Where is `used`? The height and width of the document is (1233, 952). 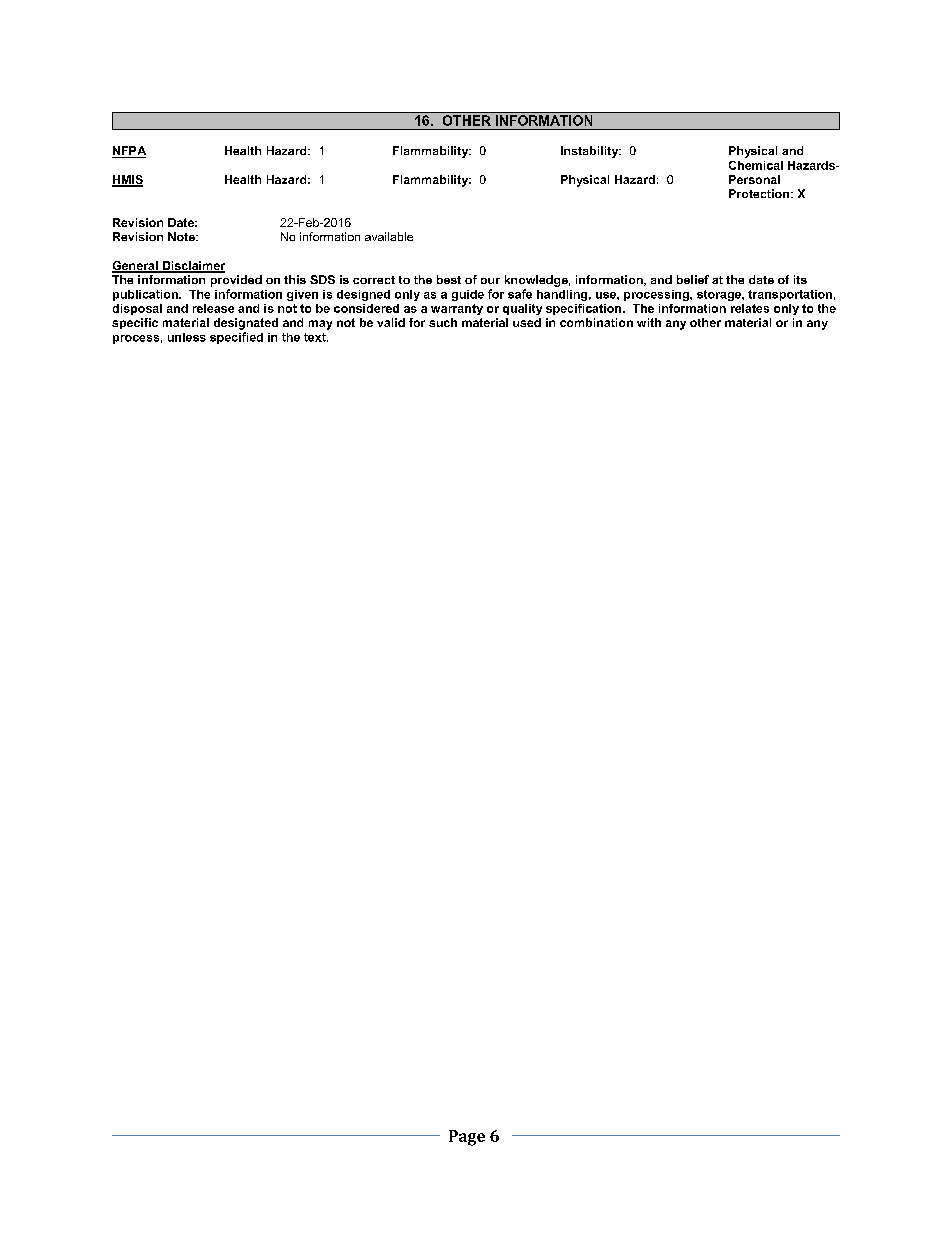 used is located at coordinates (527, 322).
